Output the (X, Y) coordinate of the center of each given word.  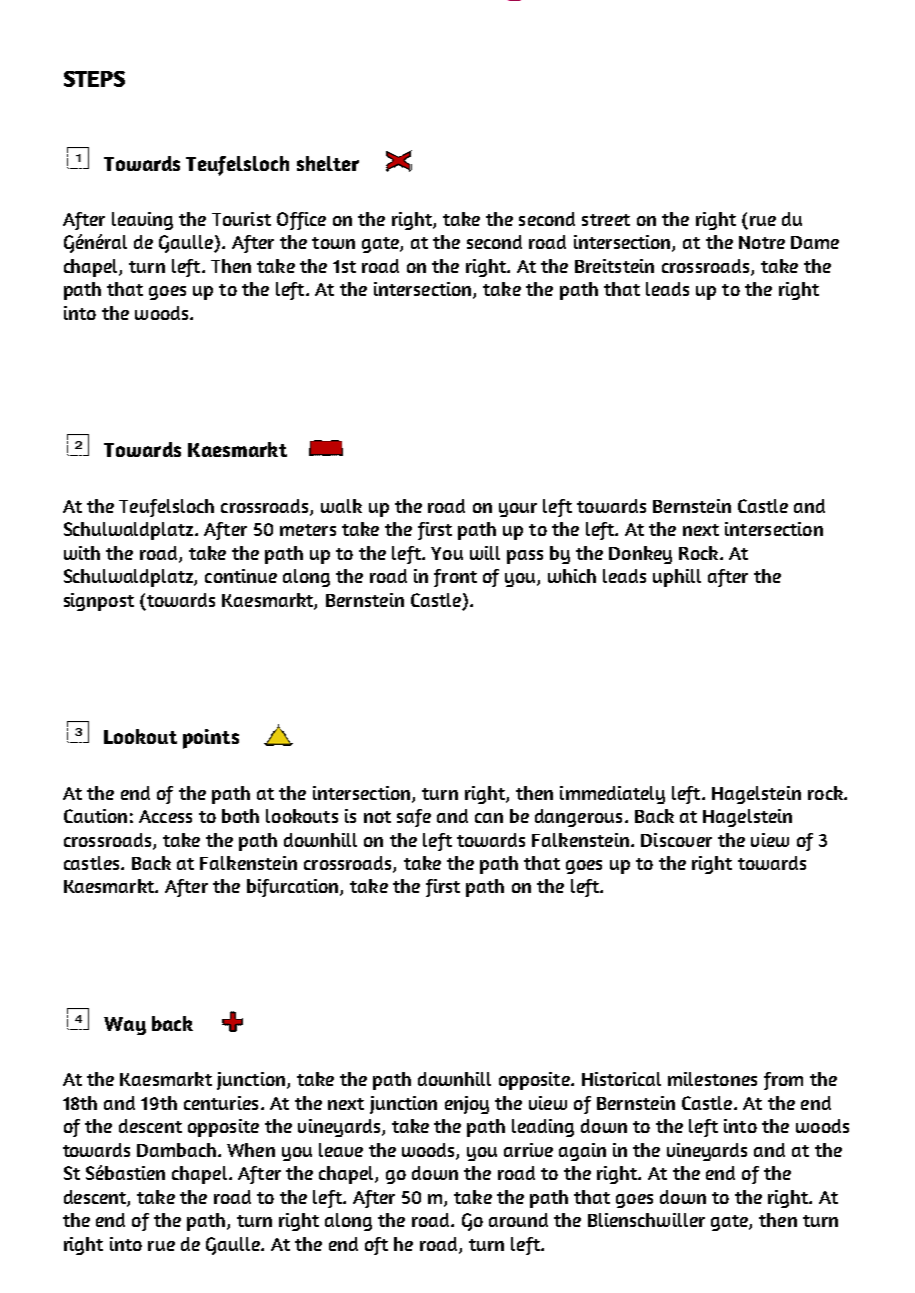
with (82, 553)
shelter (328, 163)
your (518, 510)
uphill (677, 578)
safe (414, 818)
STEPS (94, 79)
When (251, 1150)
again (582, 1152)
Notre (762, 242)
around (518, 1220)
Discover (676, 840)
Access (165, 816)
